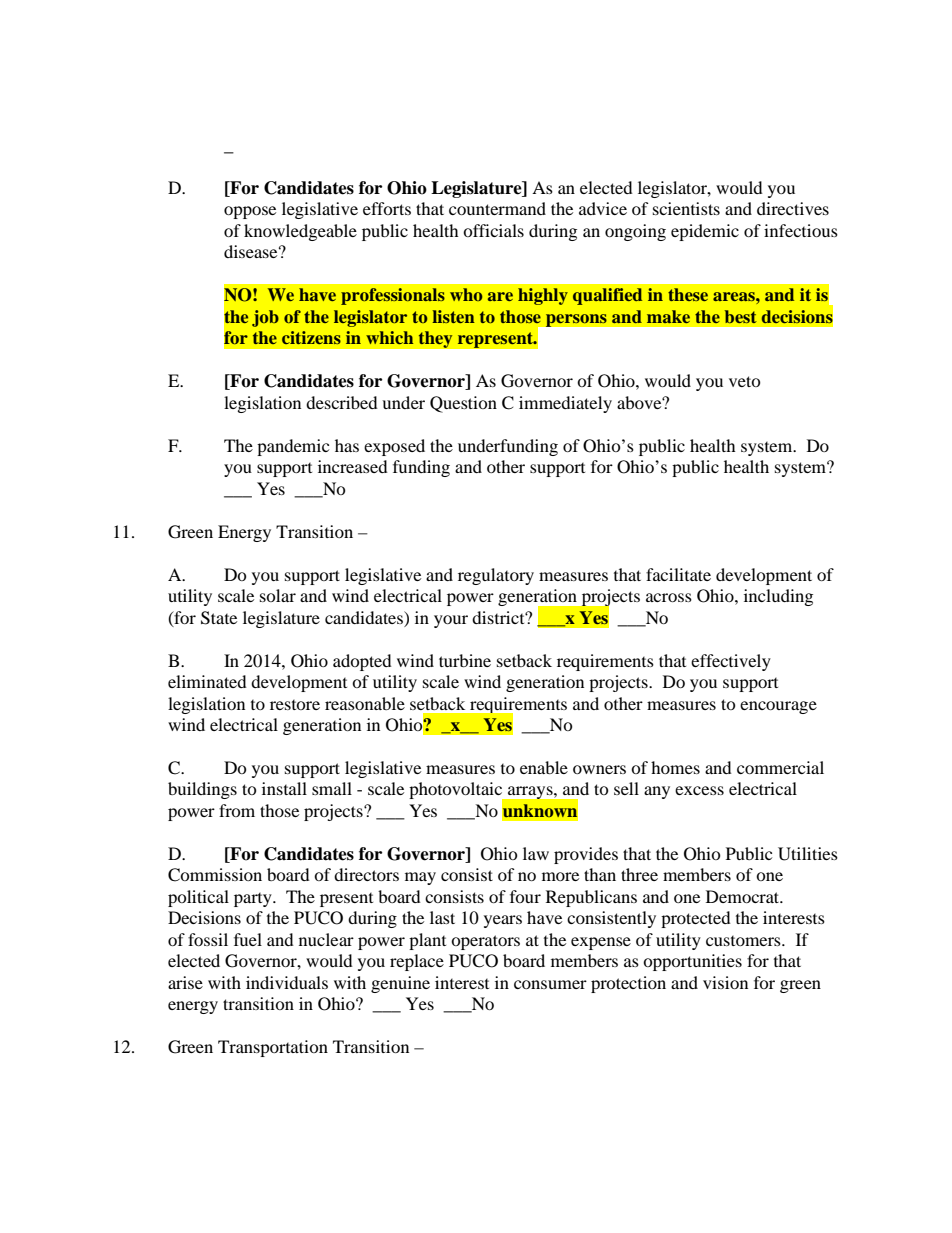 Image resolution: width=952 pixels, height=1233 pixels. What do you see at coordinates (219, 618) in the image?
I see `State` at bounding box center [219, 618].
